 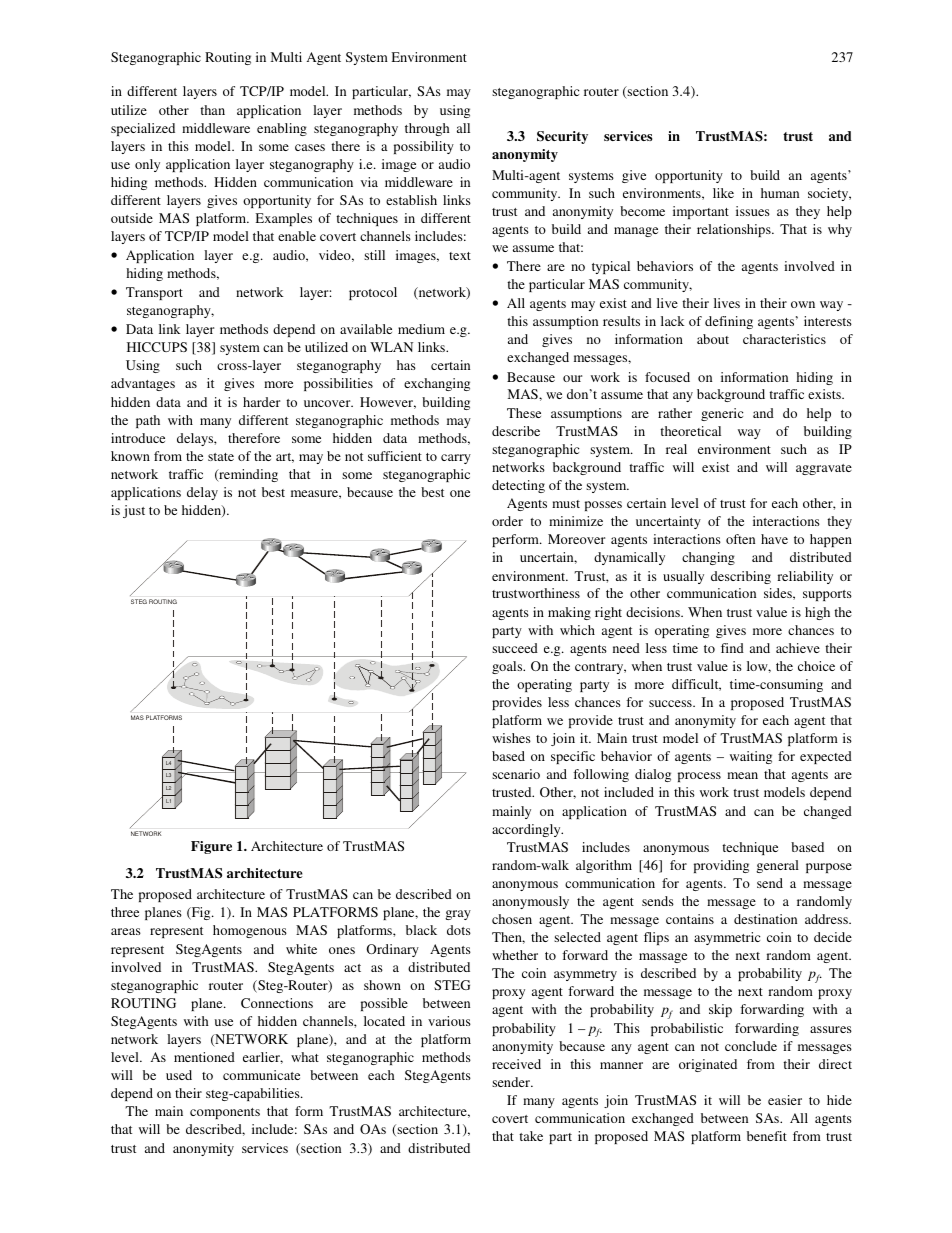 I want to click on state, so click(x=221, y=457).
